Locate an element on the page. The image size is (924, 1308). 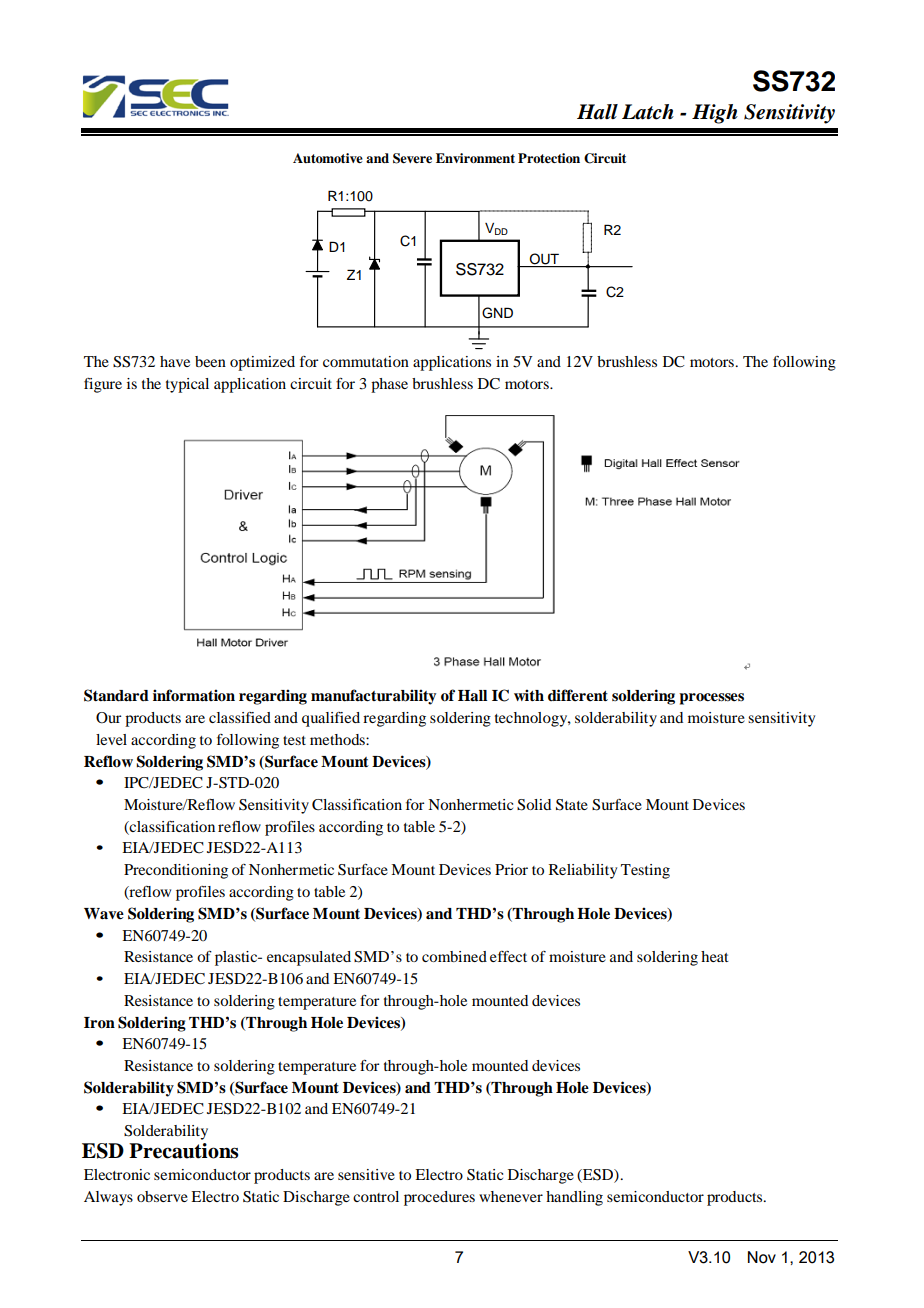
combined is located at coordinates (454, 956).
